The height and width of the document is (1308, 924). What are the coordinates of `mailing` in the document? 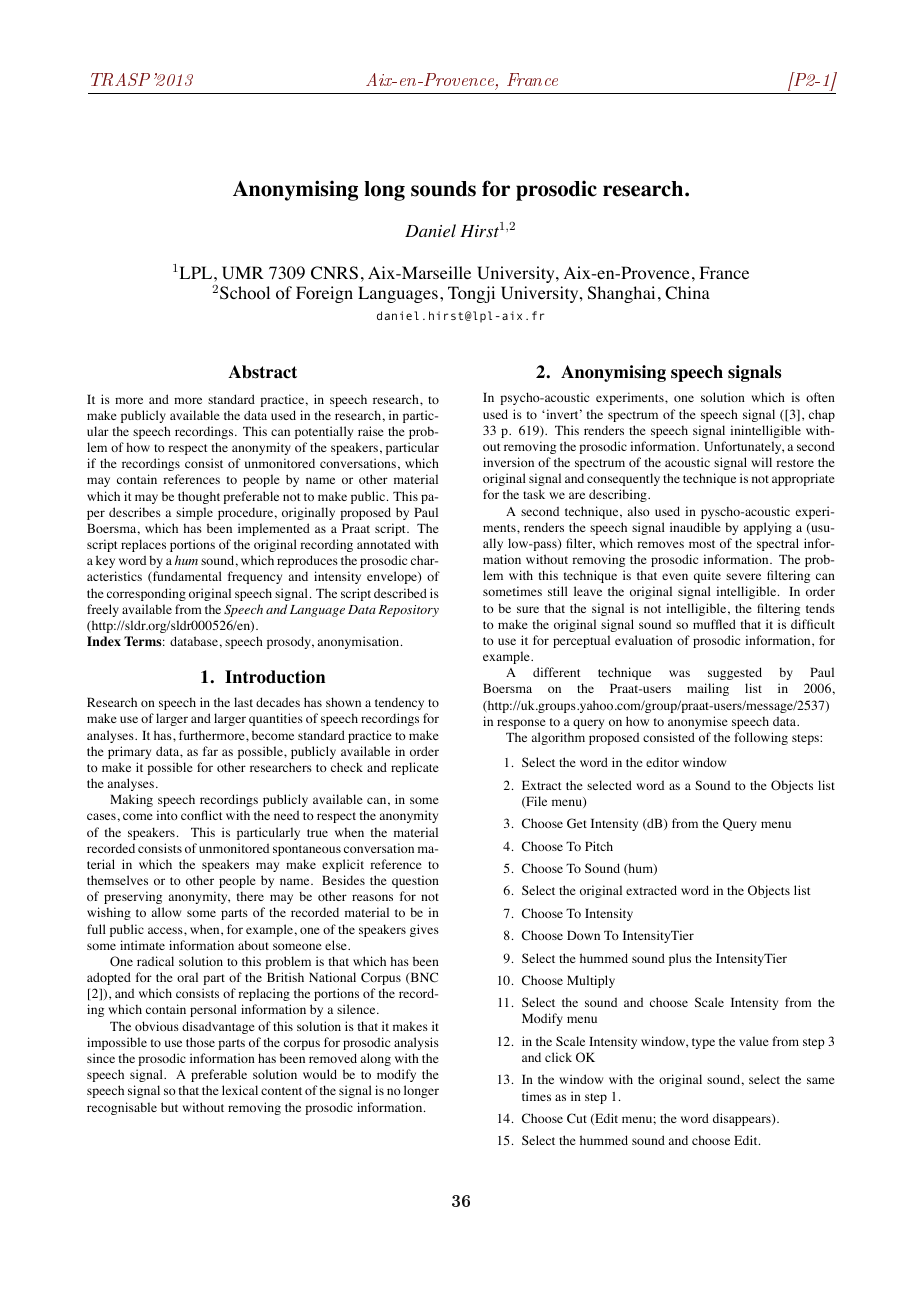 It's located at (708, 689).
